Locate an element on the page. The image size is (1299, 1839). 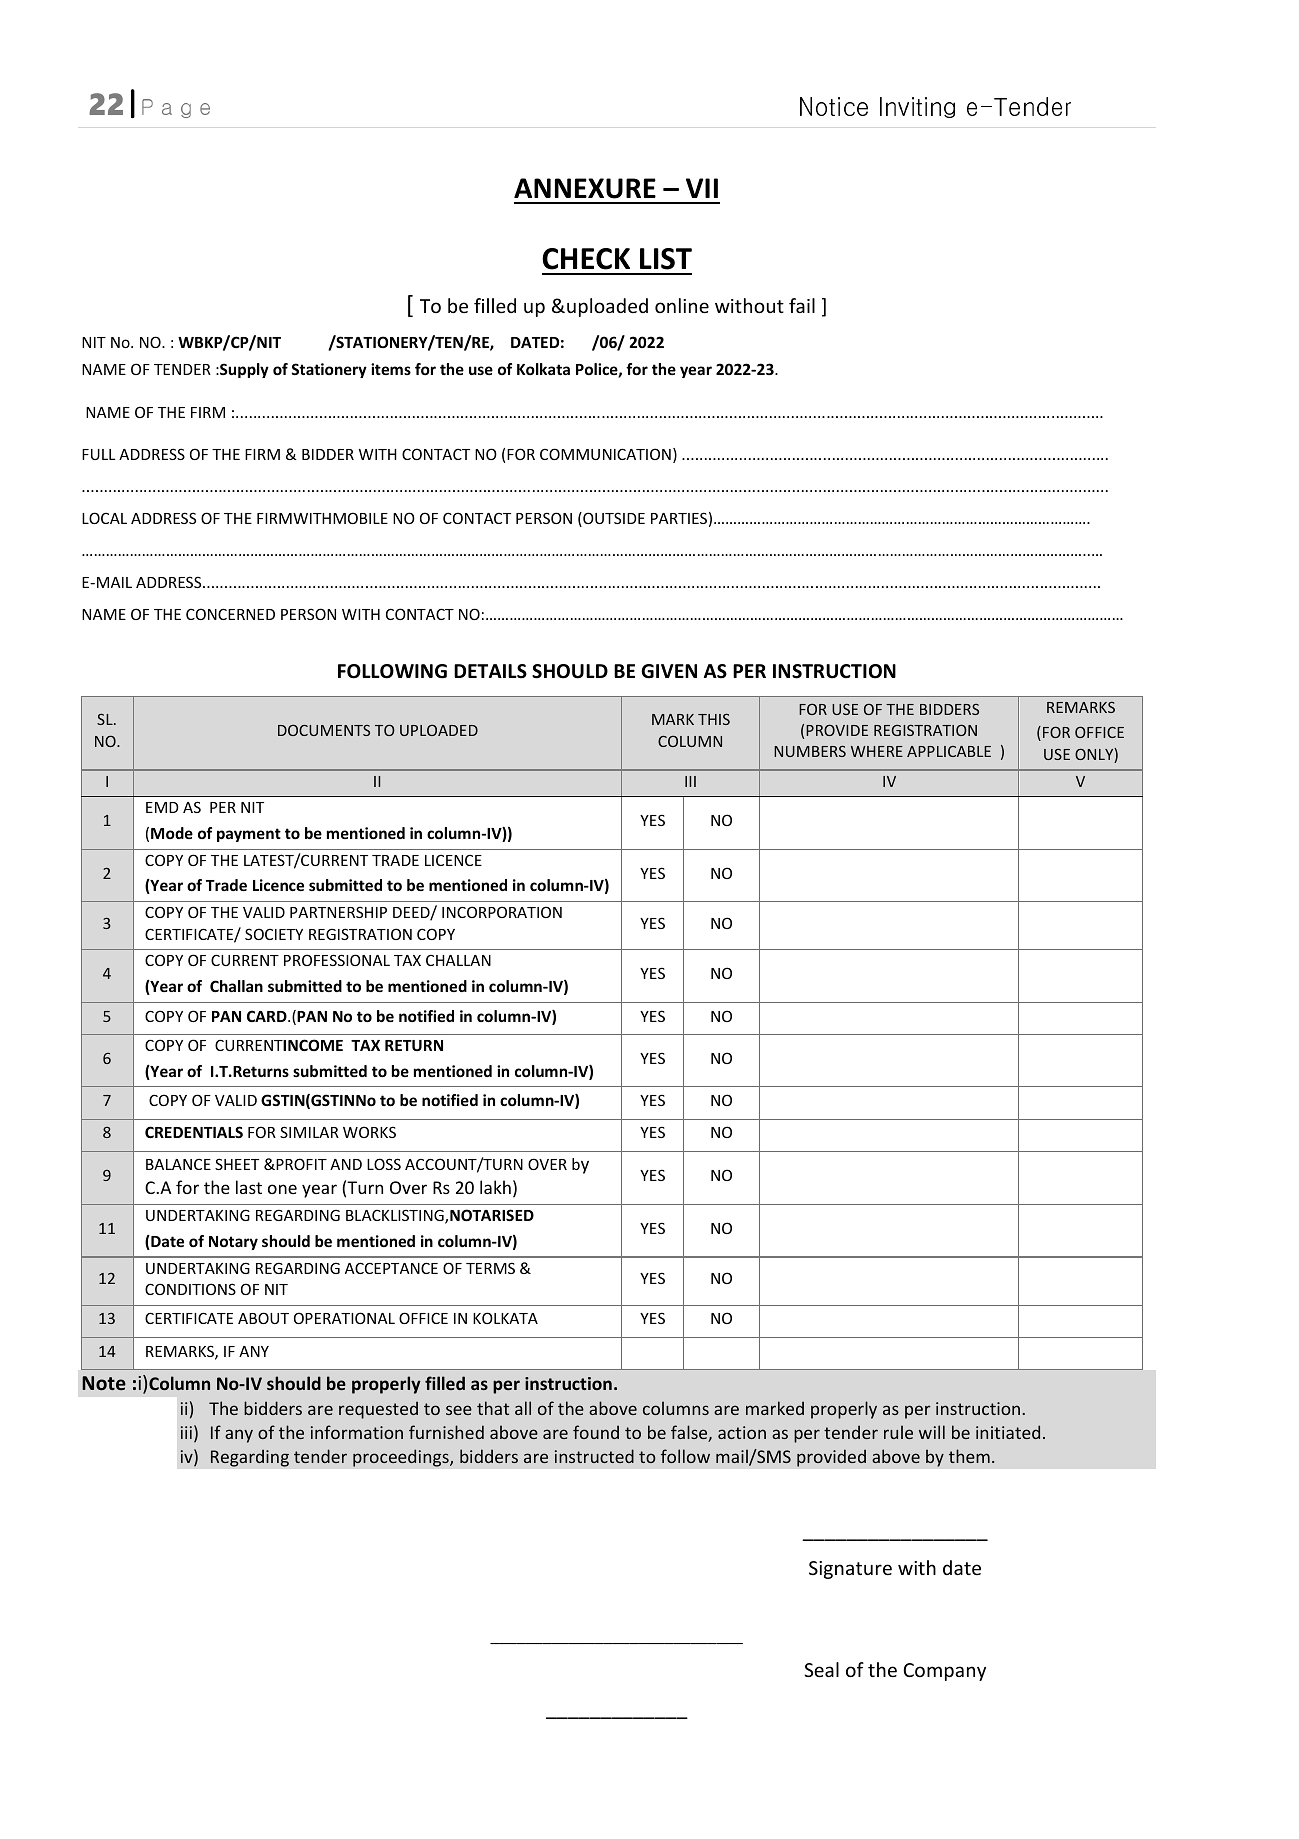
Company is located at coordinates (944, 1672).
